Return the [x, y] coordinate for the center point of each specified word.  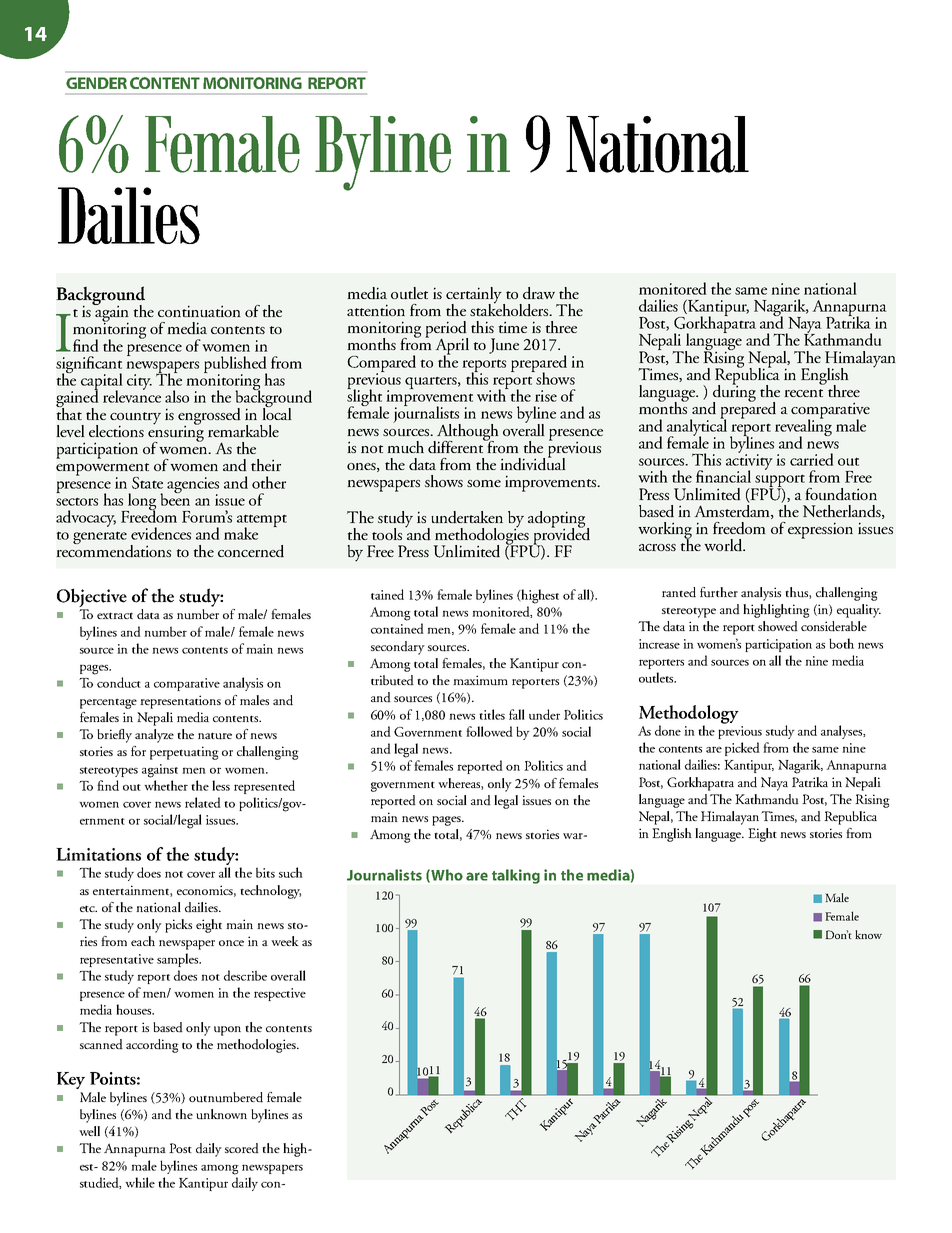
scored [242, 1148]
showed [778, 626]
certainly [475, 296]
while [140, 1182]
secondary [398, 648]
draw [539, 293]
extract [115, 615]
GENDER [96, 83]
